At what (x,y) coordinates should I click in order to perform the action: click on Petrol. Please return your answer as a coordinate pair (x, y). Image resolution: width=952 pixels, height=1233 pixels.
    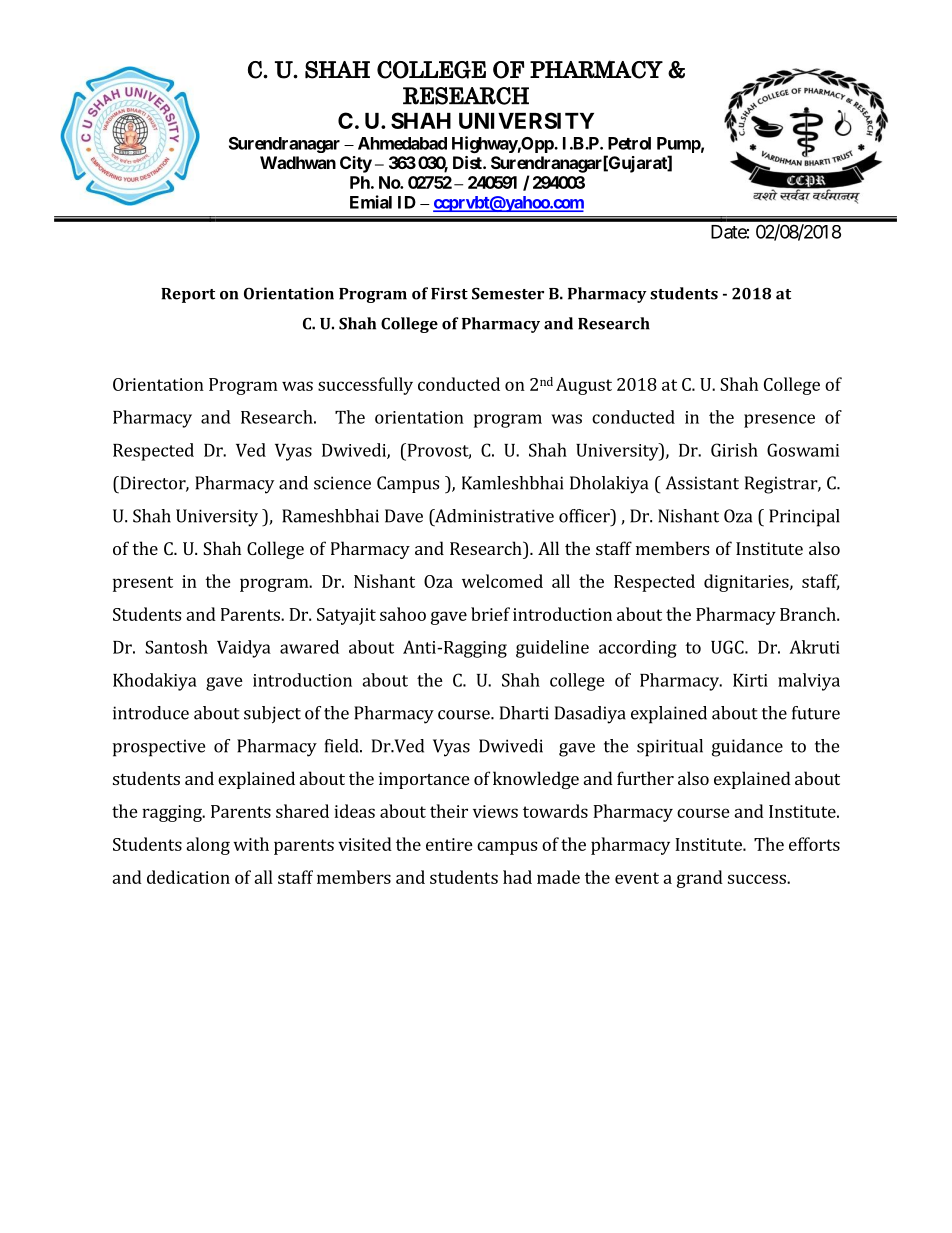
    Looking at the image, I should click on (629, 143).
